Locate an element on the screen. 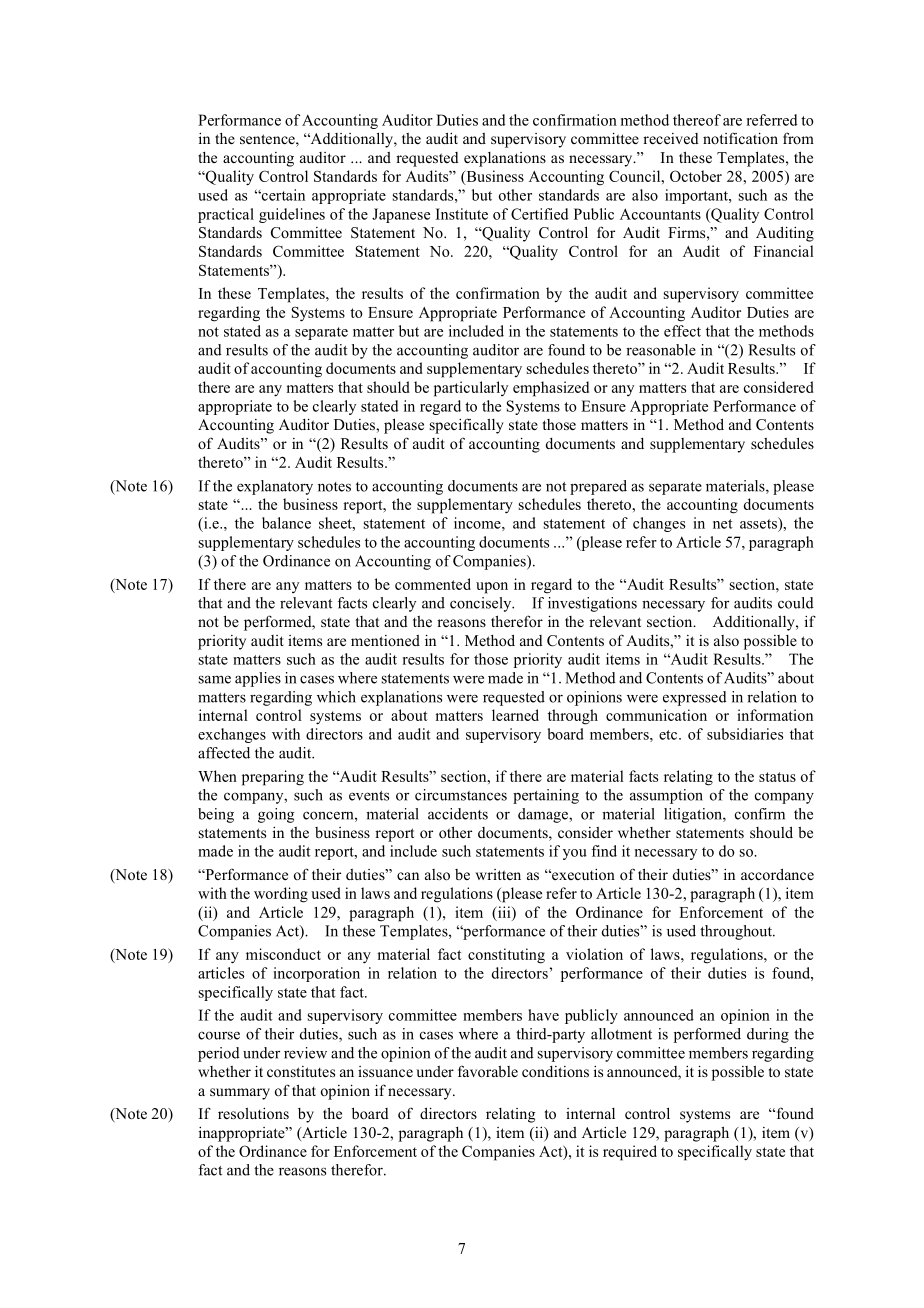 This screenshot has width=924, height=1308. required is located at coordinates (630, 1153).
